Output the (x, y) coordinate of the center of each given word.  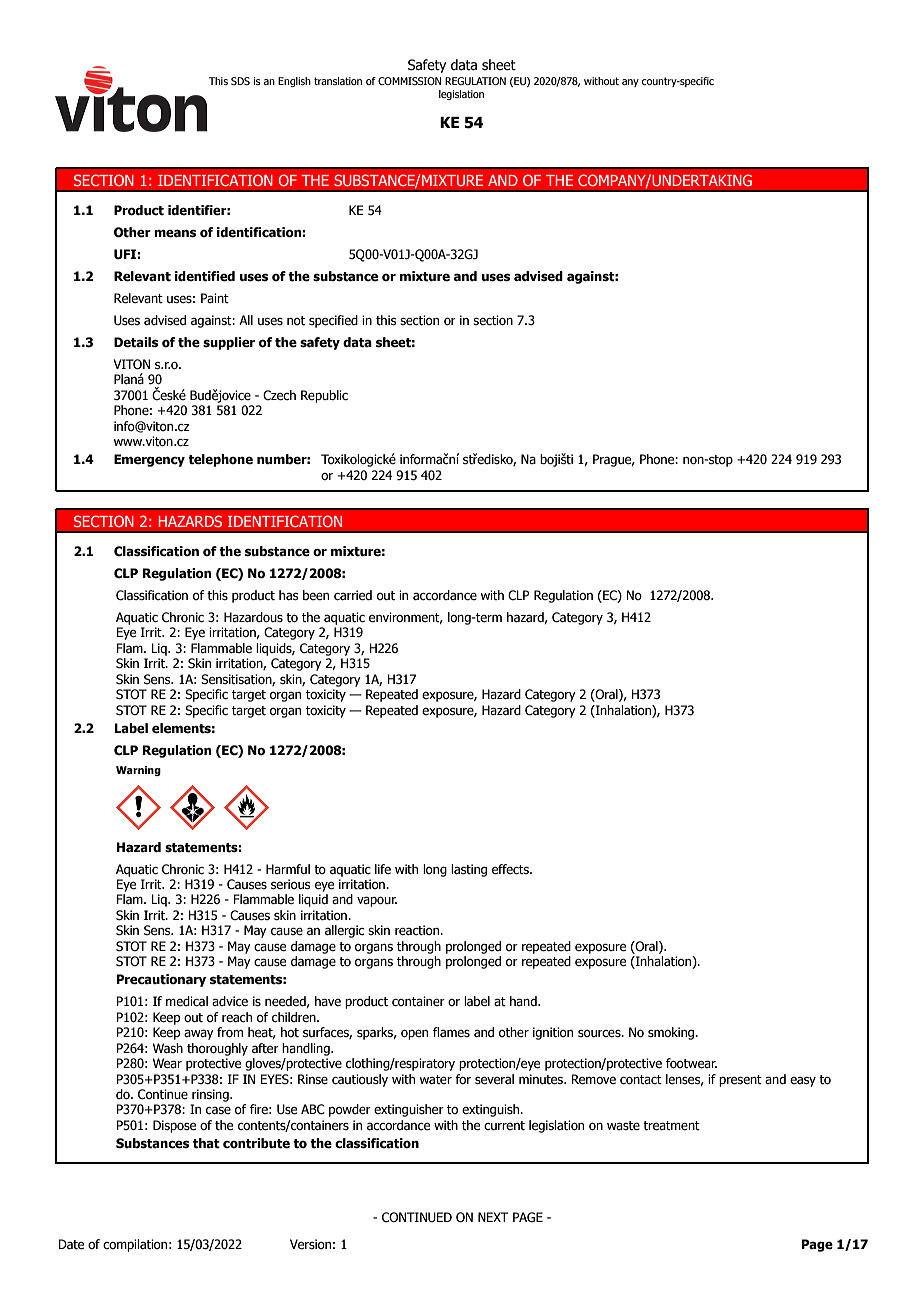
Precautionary (161, 980)
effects (511, 869)
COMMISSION (409, 81)
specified (333, 321)
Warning (138, 771)
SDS (240, 81)
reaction (418, 930)
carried (353, 595)
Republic (324, 396)
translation (338, 81)
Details (136, 342)
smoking (672, 1033)
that (206, 1143)
